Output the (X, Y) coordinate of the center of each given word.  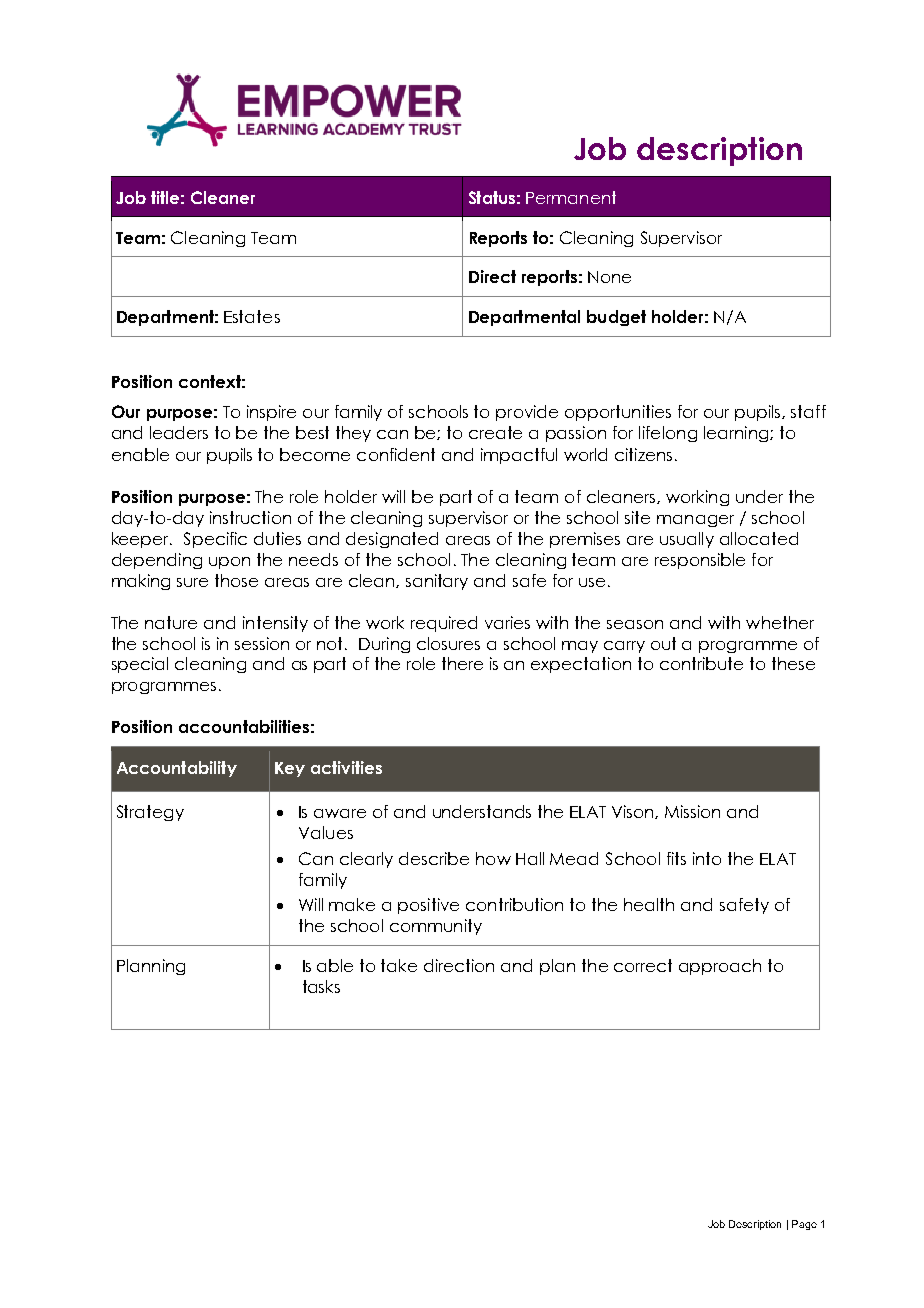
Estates (252, 316)
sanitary (437, 582)
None (609, 277)
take (399, 965)
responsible (700, 561)
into (707, 858)
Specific (215, 540)
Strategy (150, 813)
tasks (321, 986)
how (493, 858)
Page (804, 1225)
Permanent (571, 197)
